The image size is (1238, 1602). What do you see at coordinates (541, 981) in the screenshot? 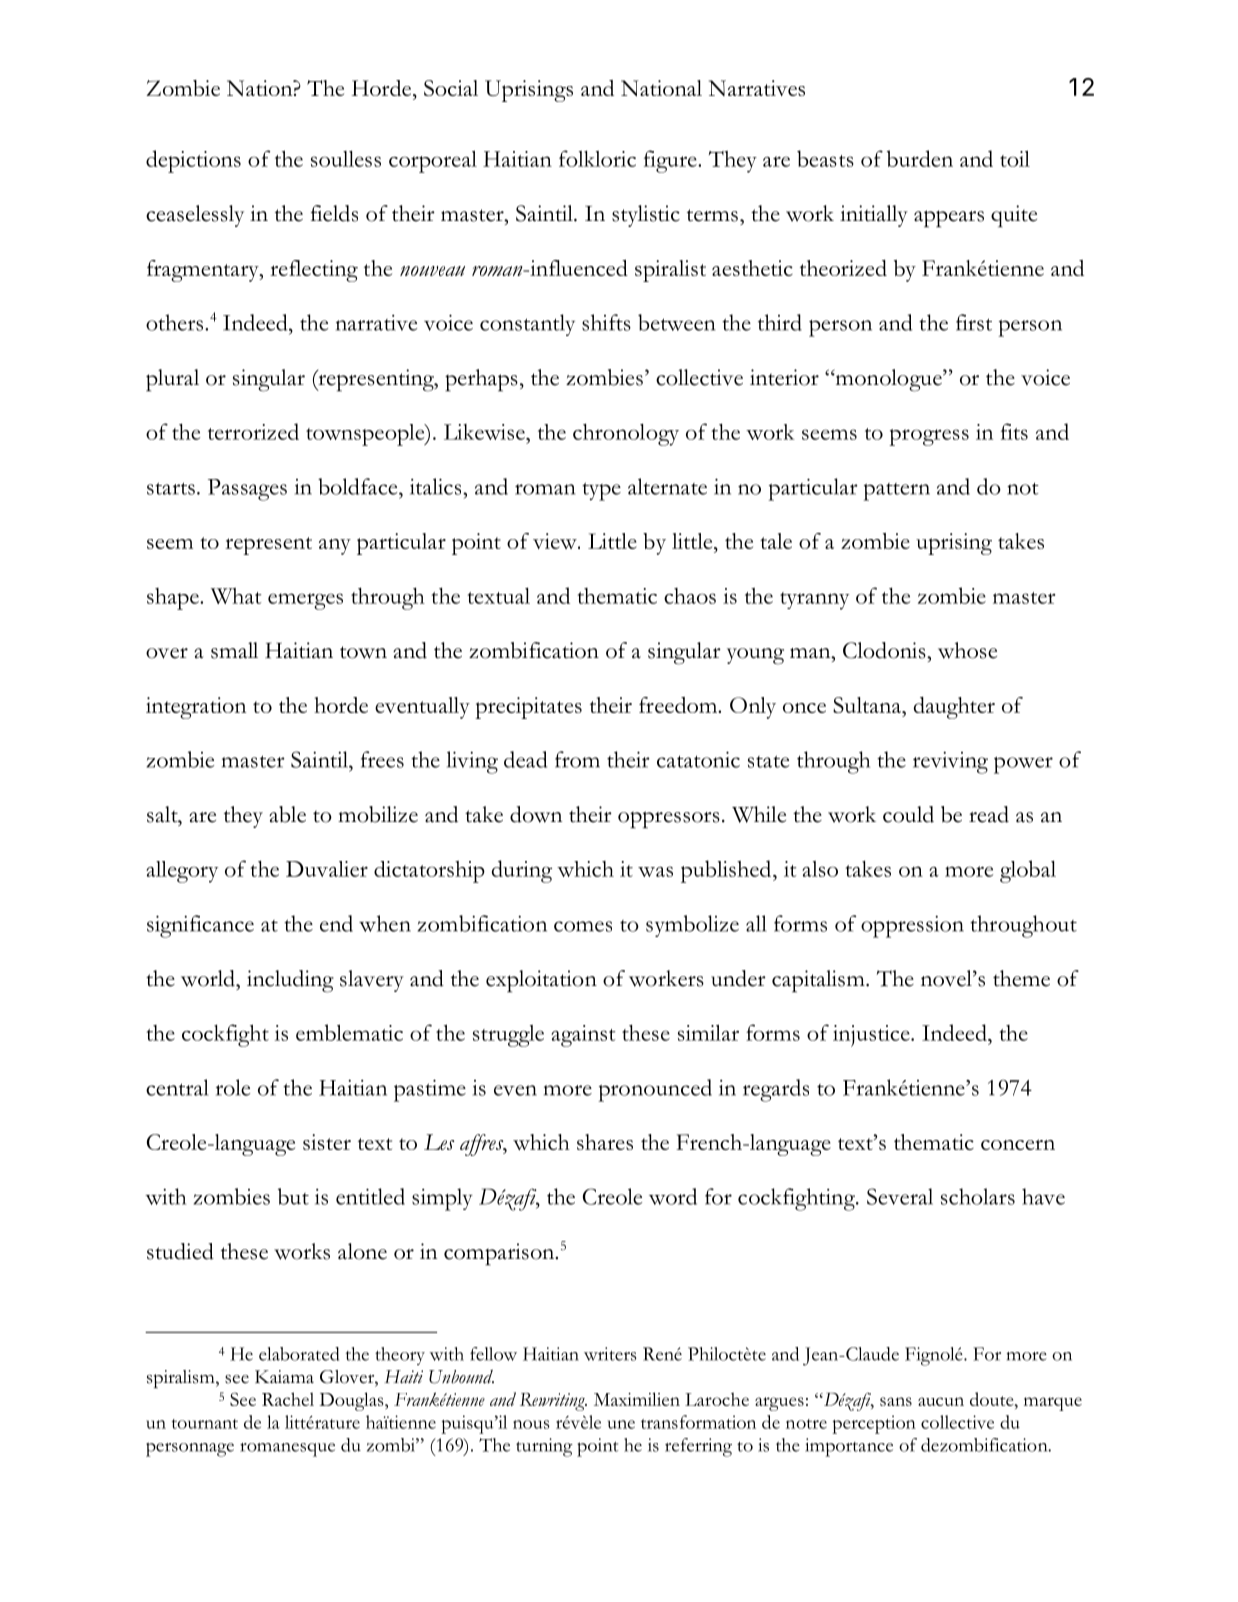
I see `exploitation` at bounding box center [541, 981].
